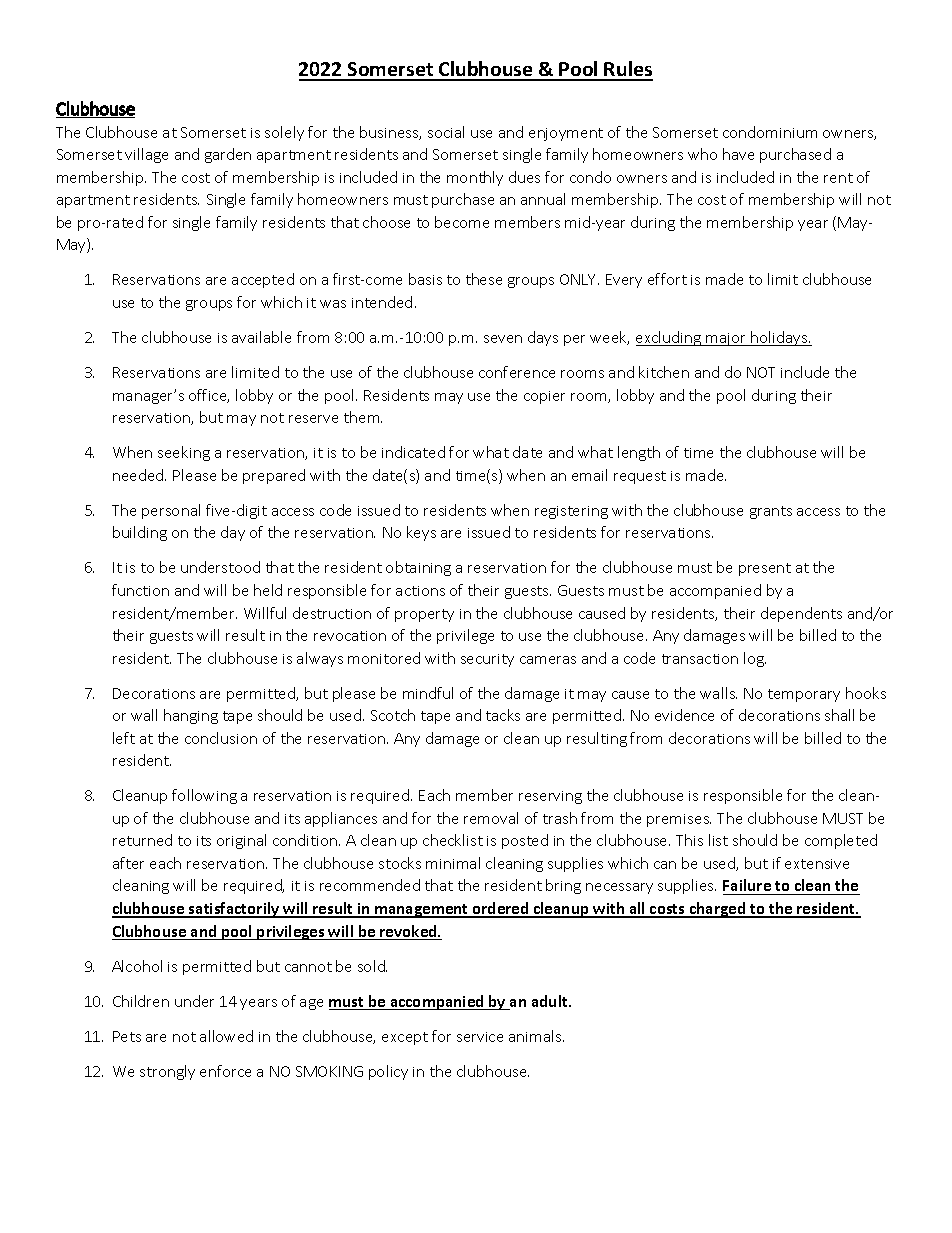 The height and width of the screenshot is (1233, 952). I want to click on conference, so click(517, 372).
